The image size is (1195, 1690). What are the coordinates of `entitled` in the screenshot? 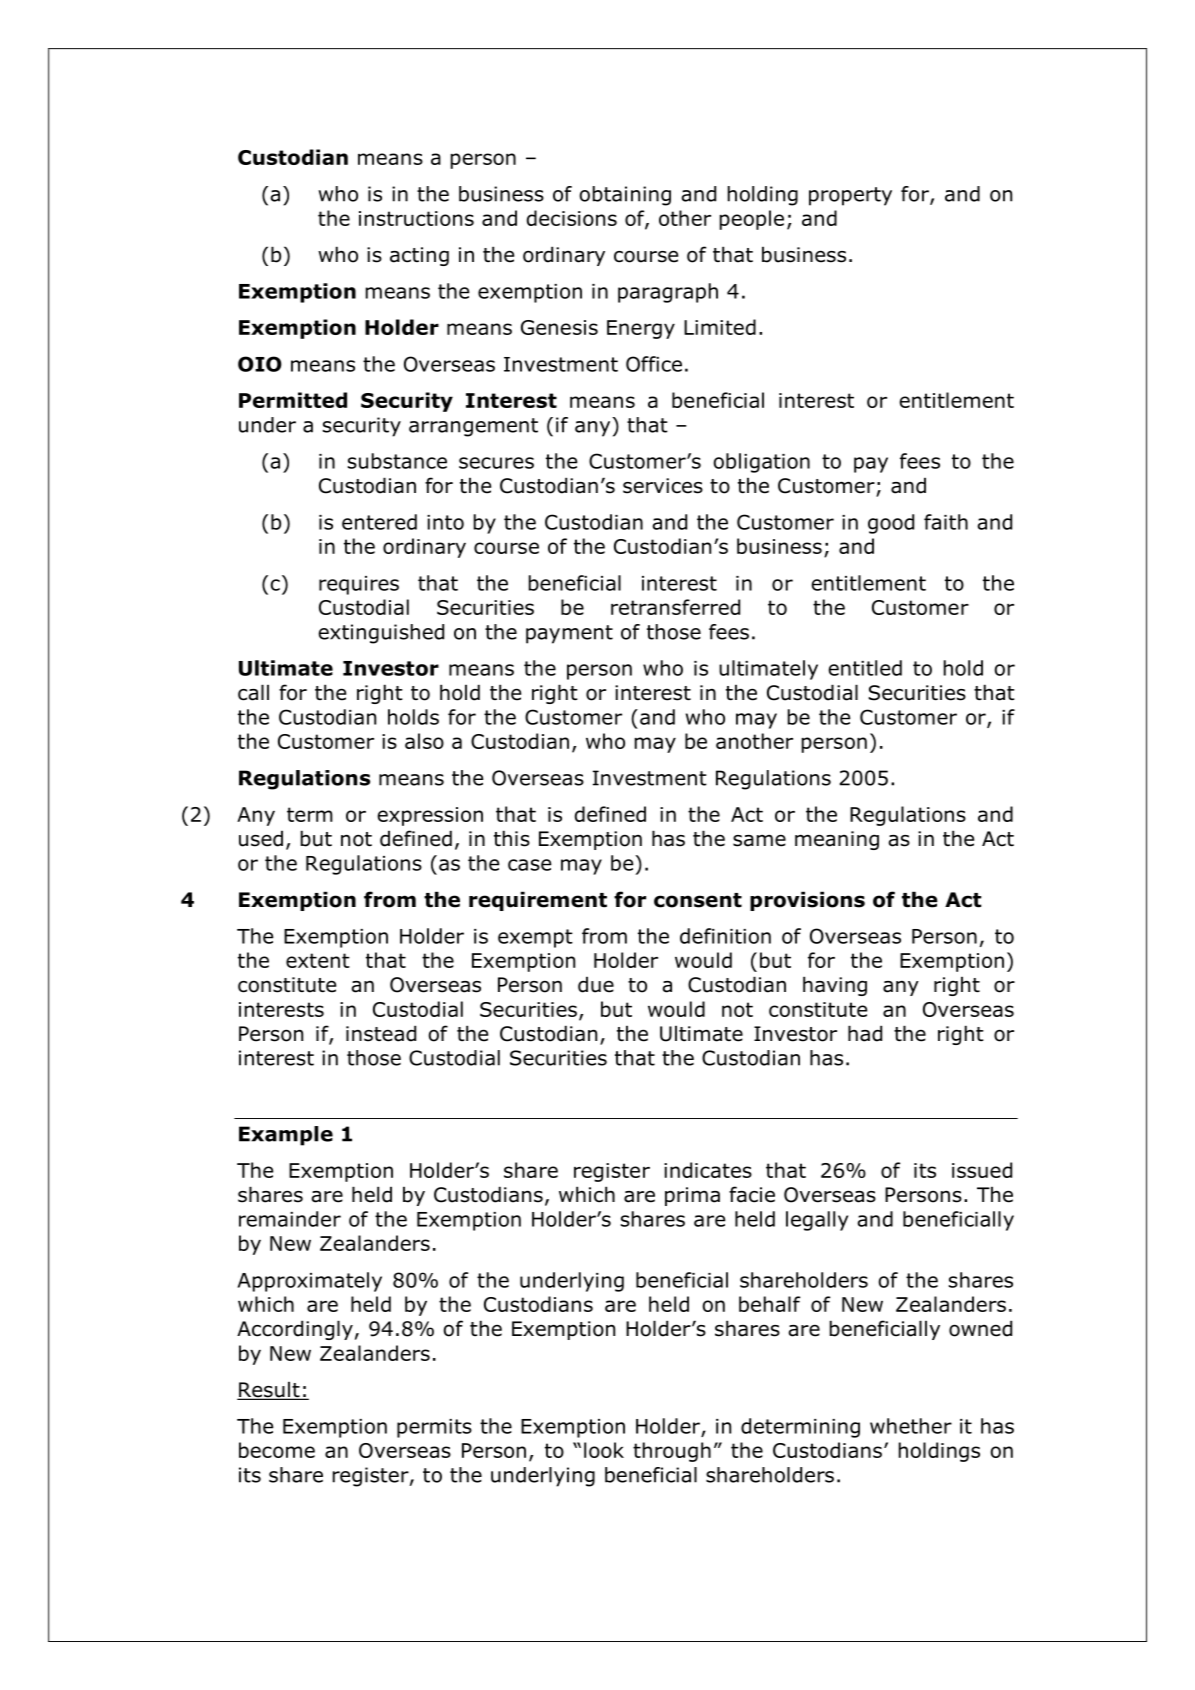 It's located at (865, 668).
